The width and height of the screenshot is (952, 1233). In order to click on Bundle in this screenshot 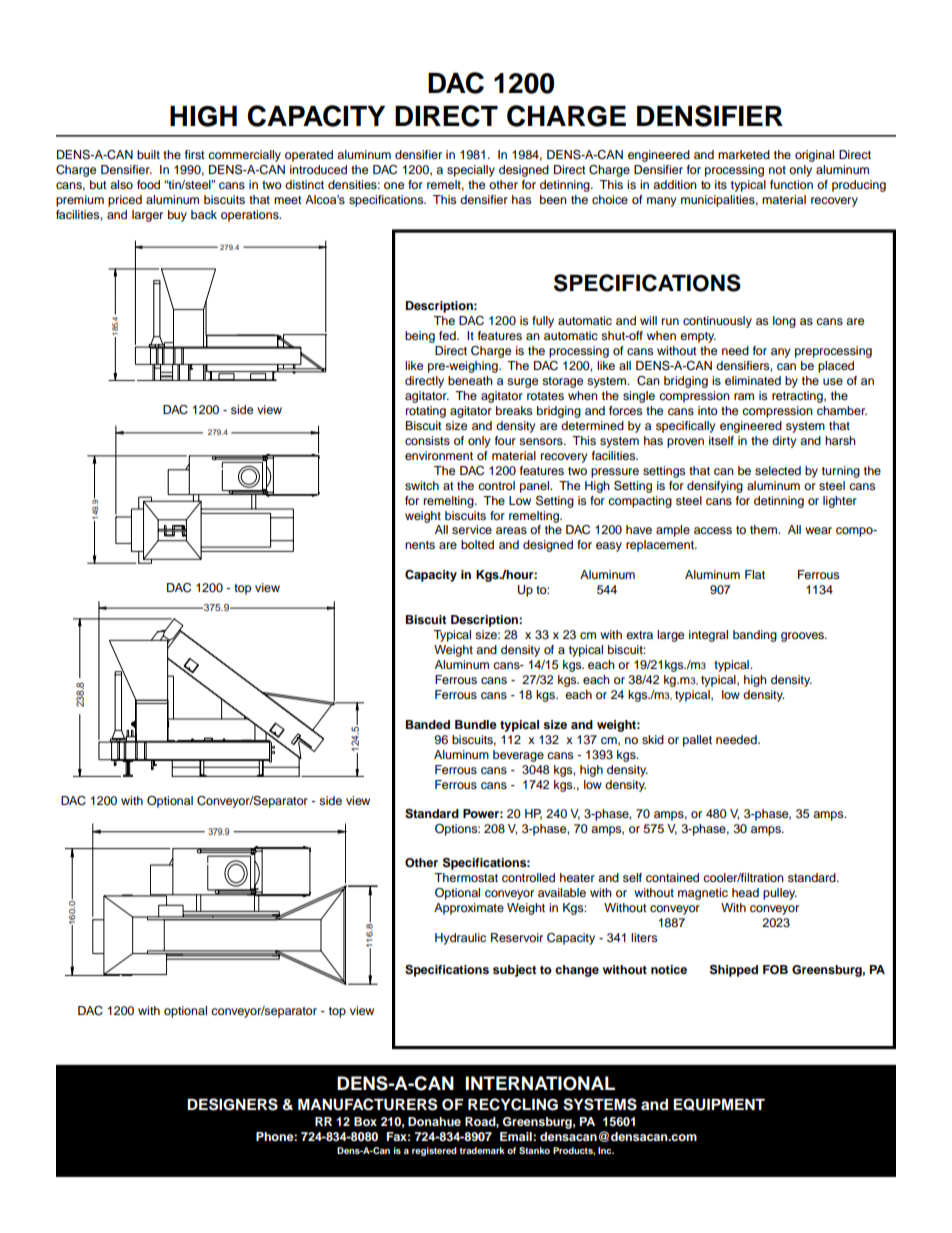, I will do `click(476, 724)`.
